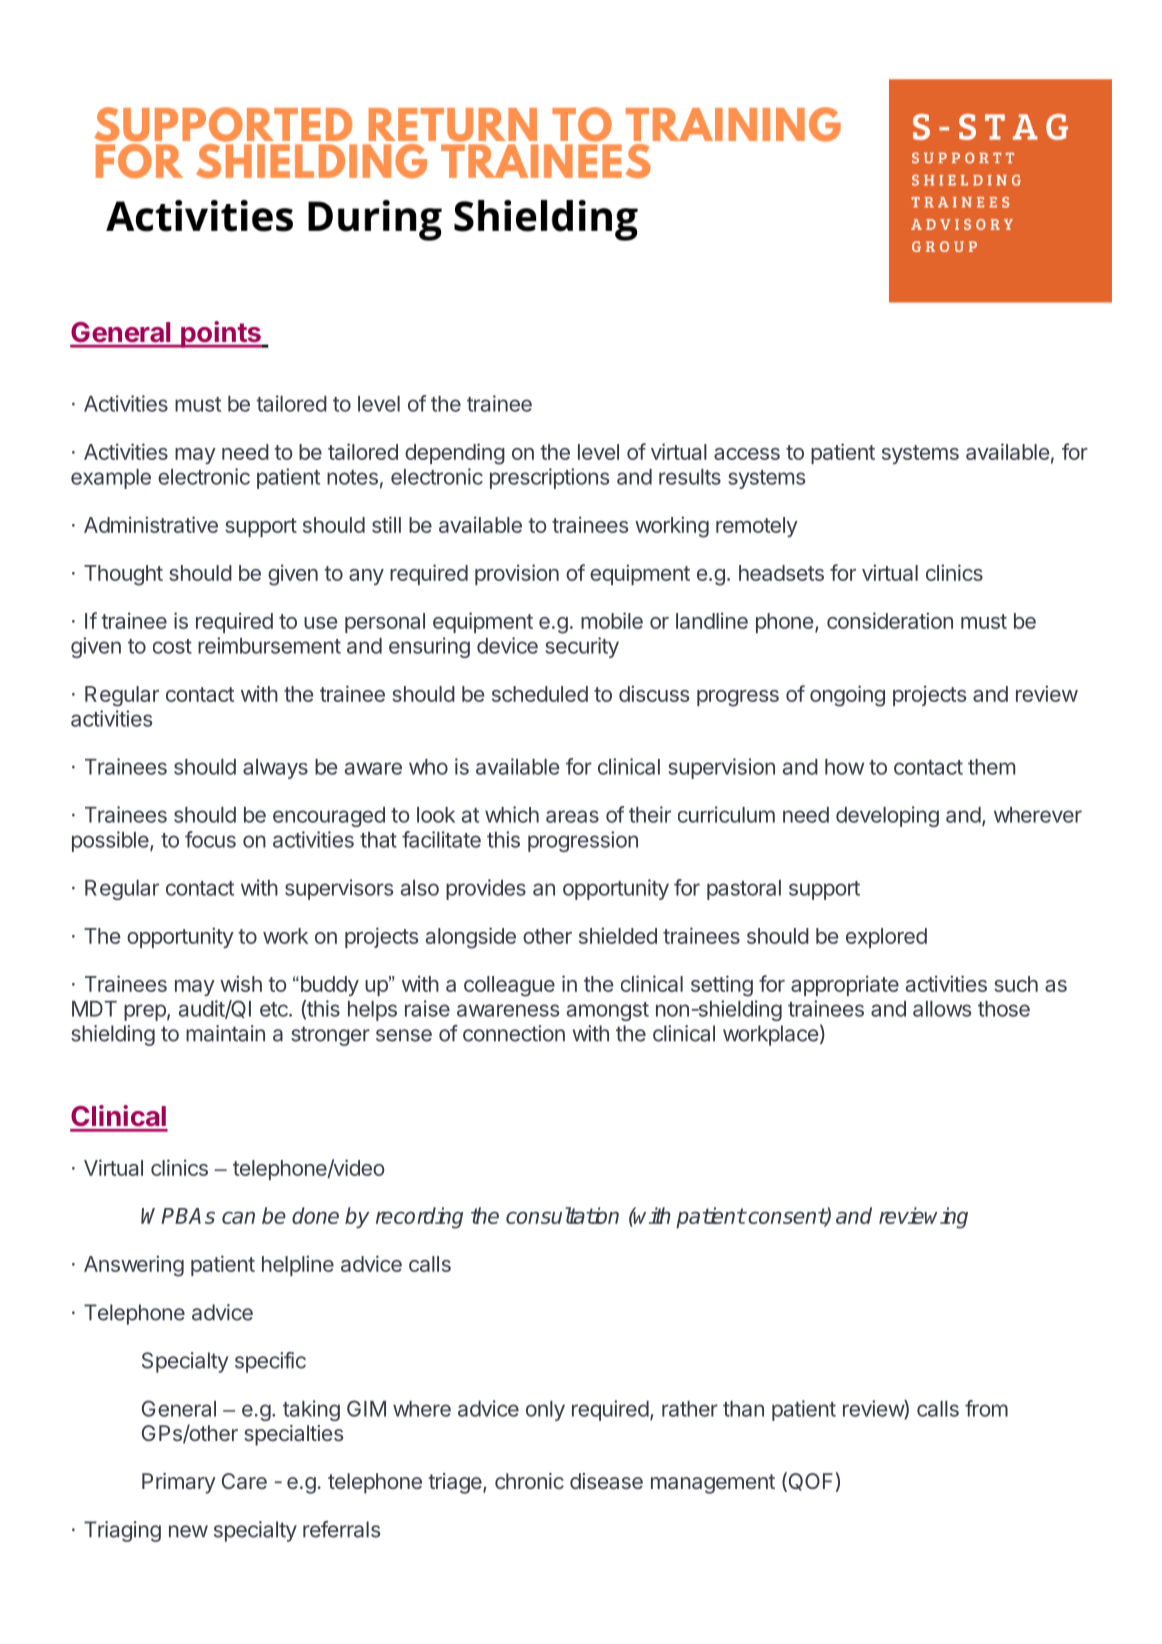  Describe the element at coordinates (986, 1408) in the document. I see `from` at that location.
